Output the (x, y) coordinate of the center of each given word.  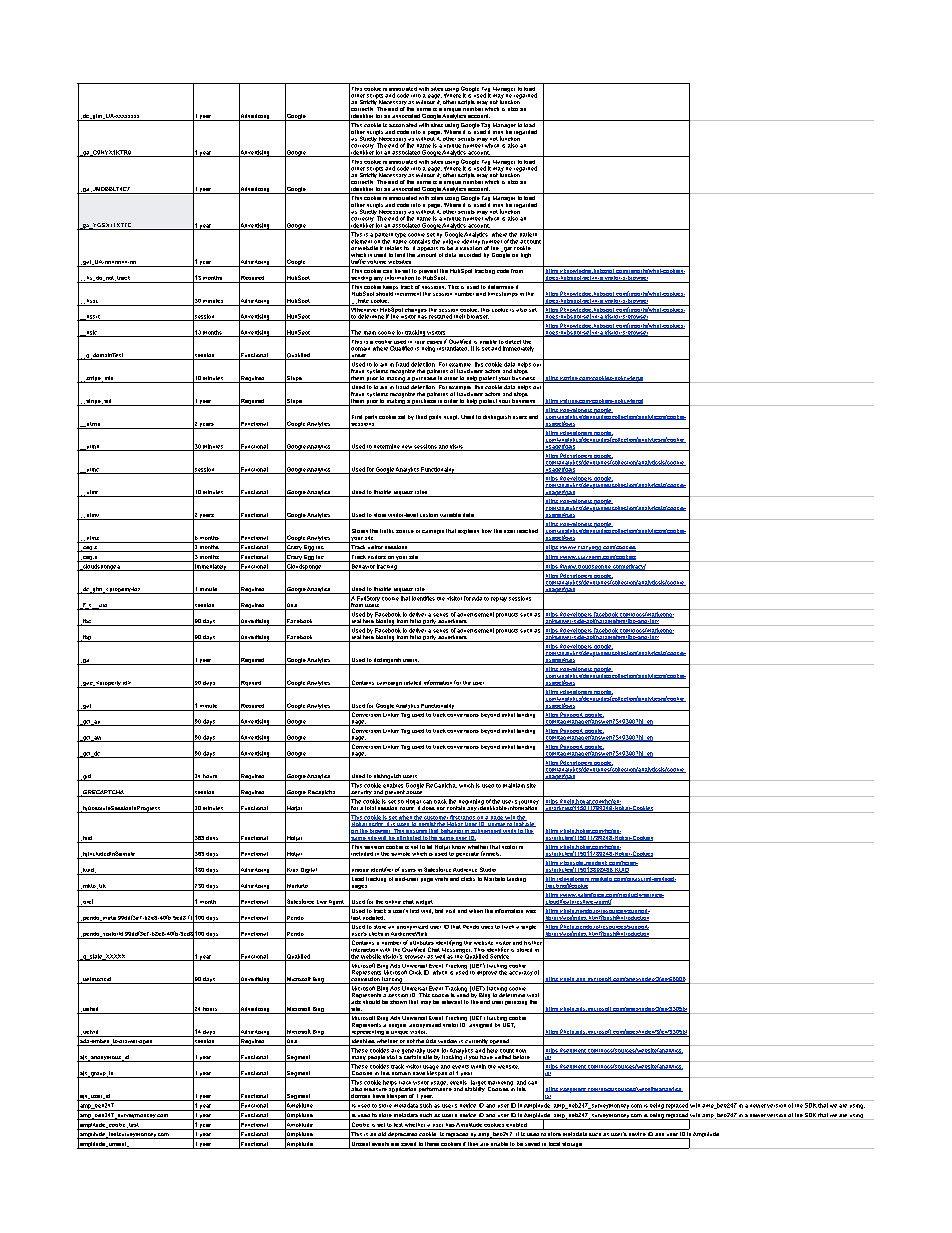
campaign (389, 685)
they (473, 1145)
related (412, 683)
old (382, 1135)
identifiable (492, 808)
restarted (440, 317)
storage (572, 1145)
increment (408, 294)
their (459, 317)
